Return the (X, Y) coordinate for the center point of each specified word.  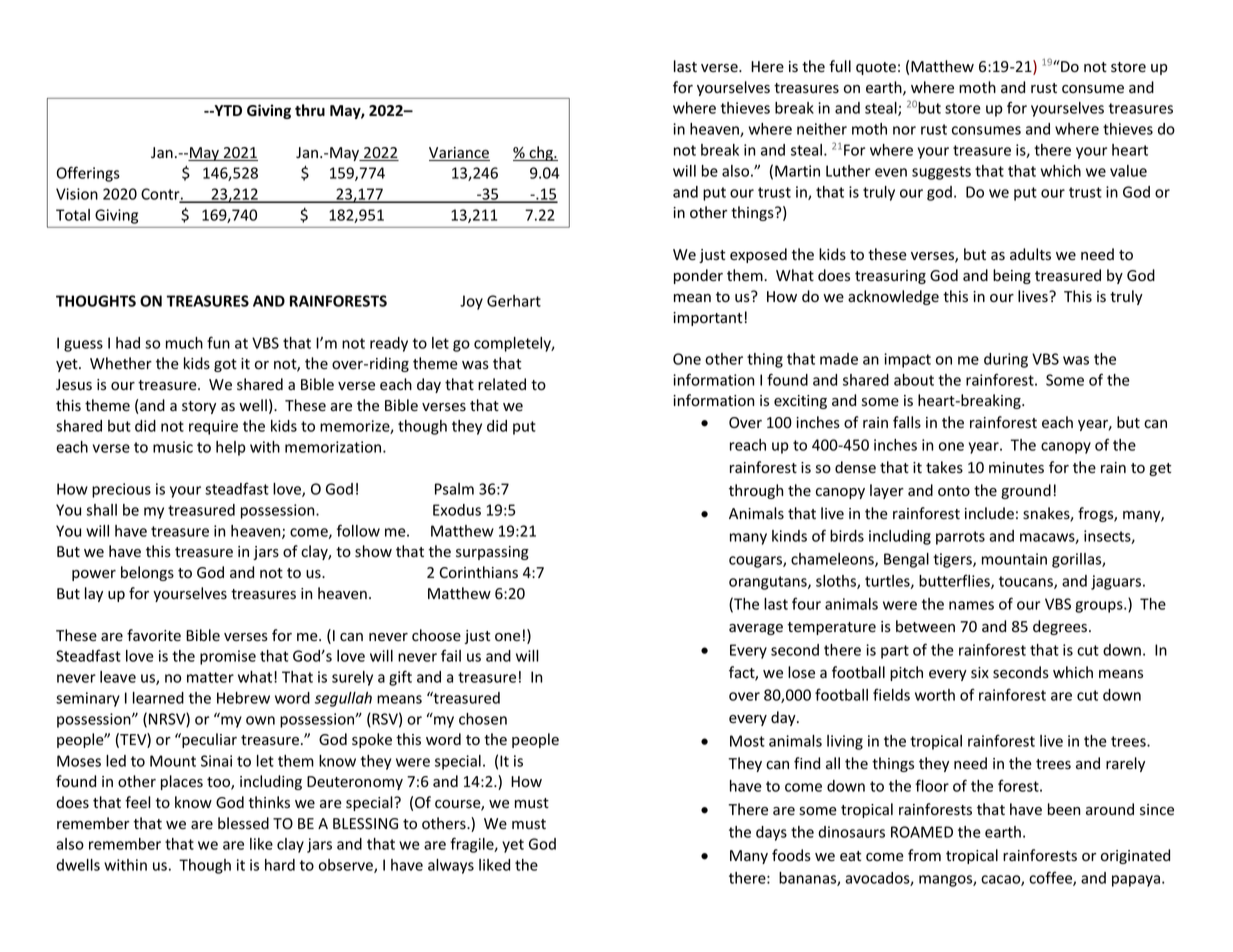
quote (876, 68)
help (231, 448)
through (756, 491)
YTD (227, 110)
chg (541, 153)
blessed (243, 823)
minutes (1016, 467)
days (771, 833)
